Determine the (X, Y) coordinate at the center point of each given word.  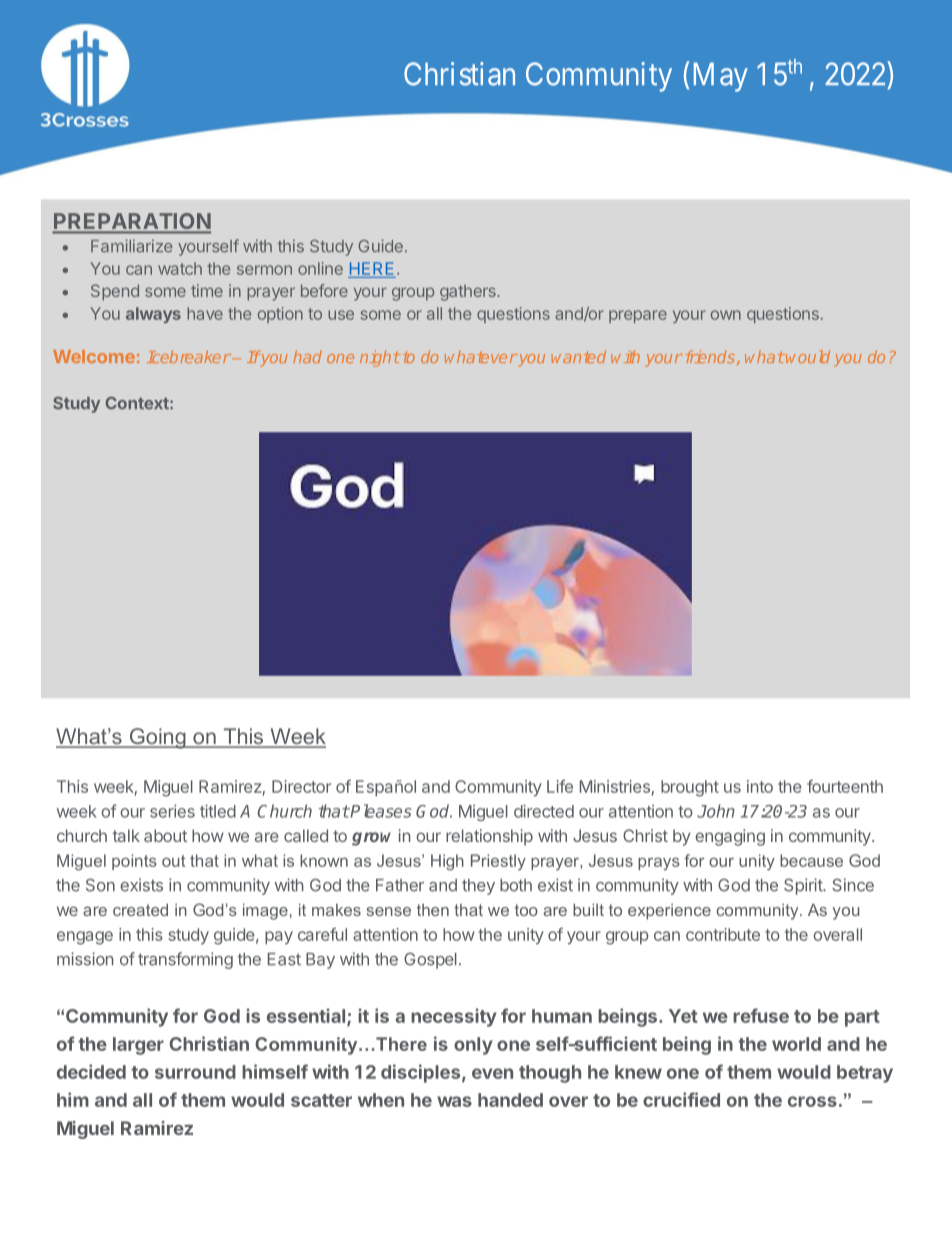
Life (560, 786)
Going (157, 738)
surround (195, 1072)
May (721, 77)
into (760, 786)
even (492, 1073)
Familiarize (131, 246)
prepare (638, 316)
